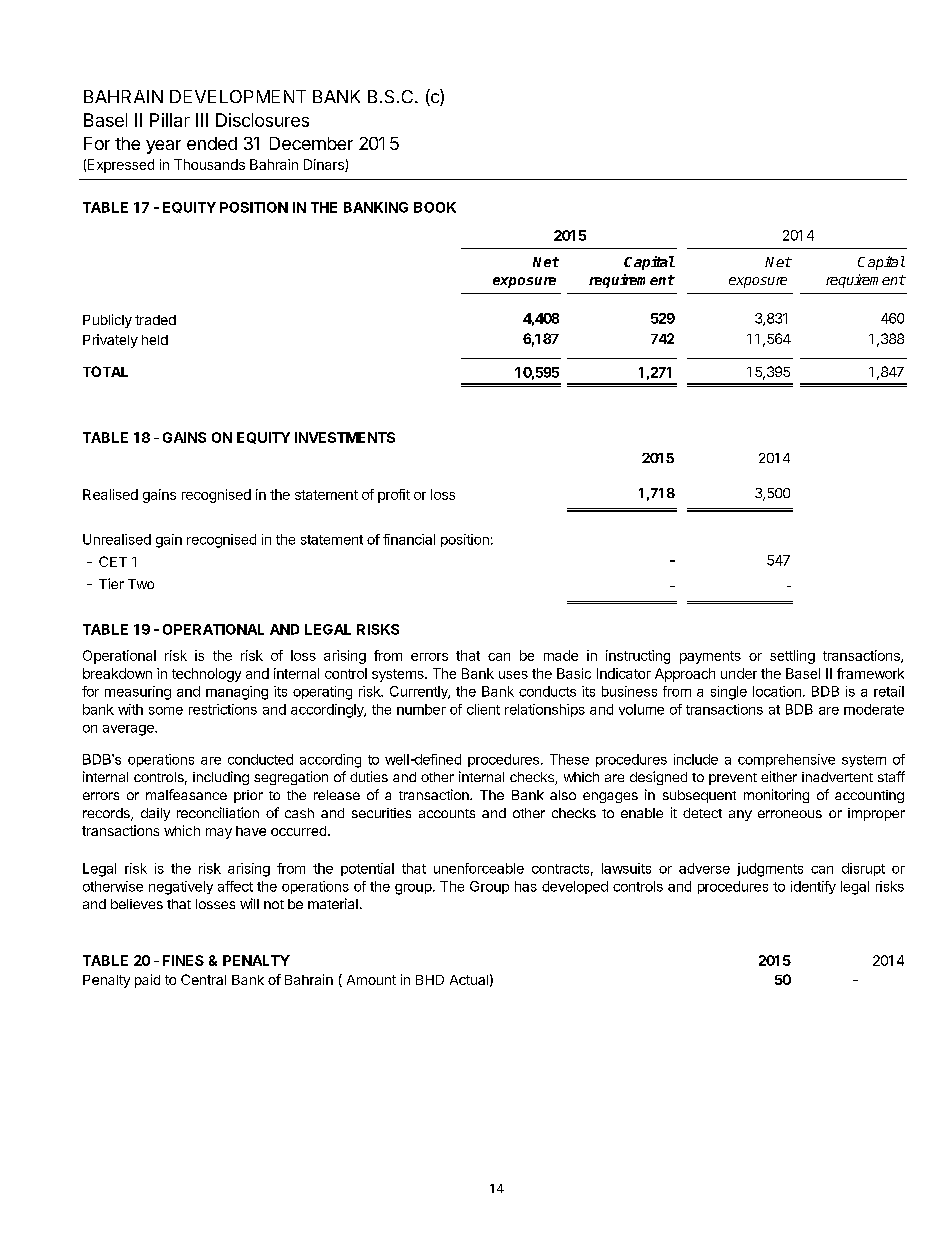 The image size is (952, 1233). Describe the element at coordinates (202, 120) in the screenshot. I see `III` at that location.
